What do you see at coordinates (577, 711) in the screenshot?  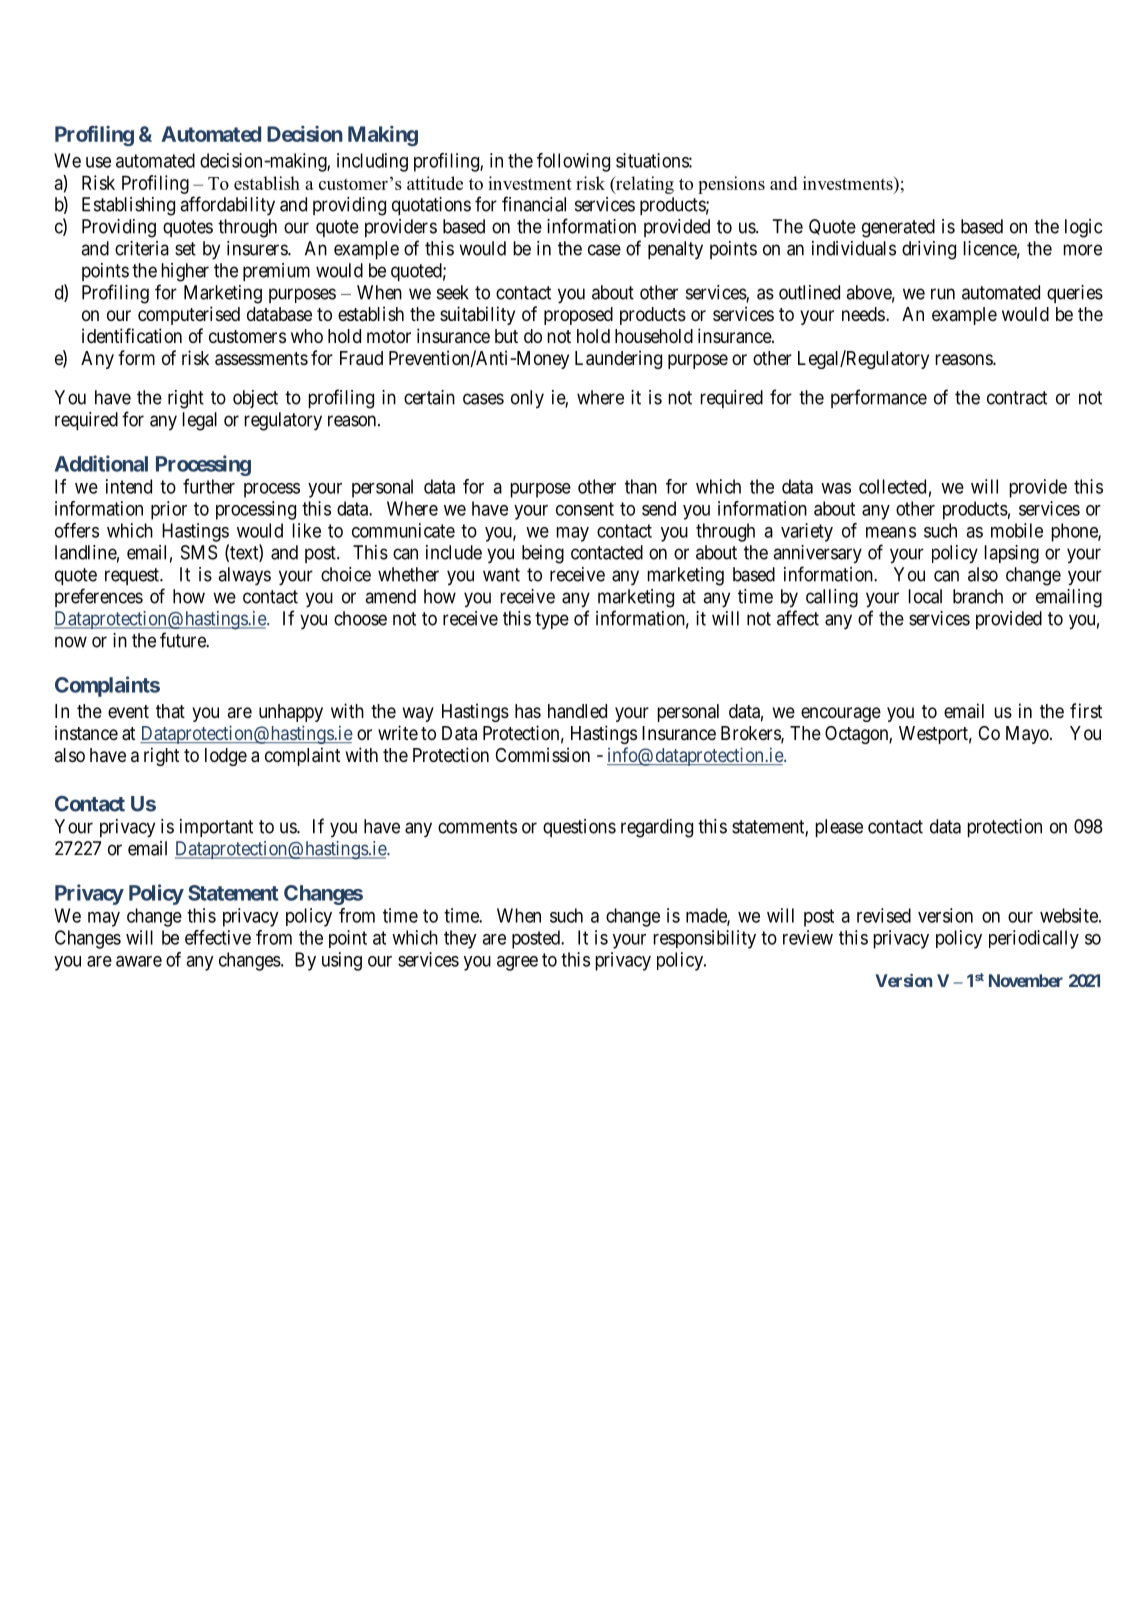 I see `handled` at bounding box center [577, 711].
